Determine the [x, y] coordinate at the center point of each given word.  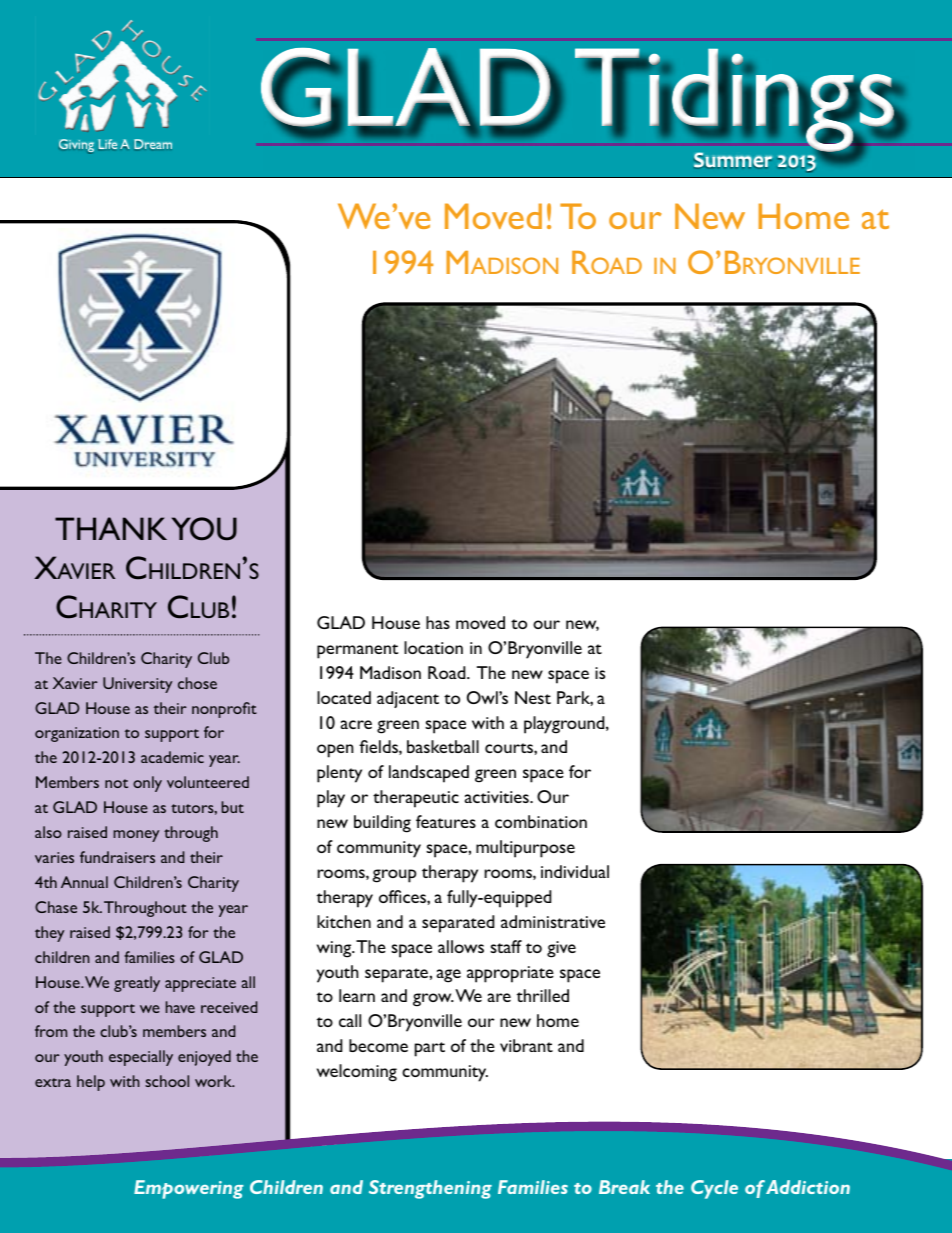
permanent [357, 651]
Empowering [189, 1189]
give [561, 949]
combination [541, 821]
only [147, 784]
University [137, 685]
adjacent [408, 699]
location [433, 647]
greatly [137, 984]
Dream [153, 144]
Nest [533, 697]
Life [107, 144]
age [449, 976]
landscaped [429, 774]
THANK [111, 528]
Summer [733, 159]
